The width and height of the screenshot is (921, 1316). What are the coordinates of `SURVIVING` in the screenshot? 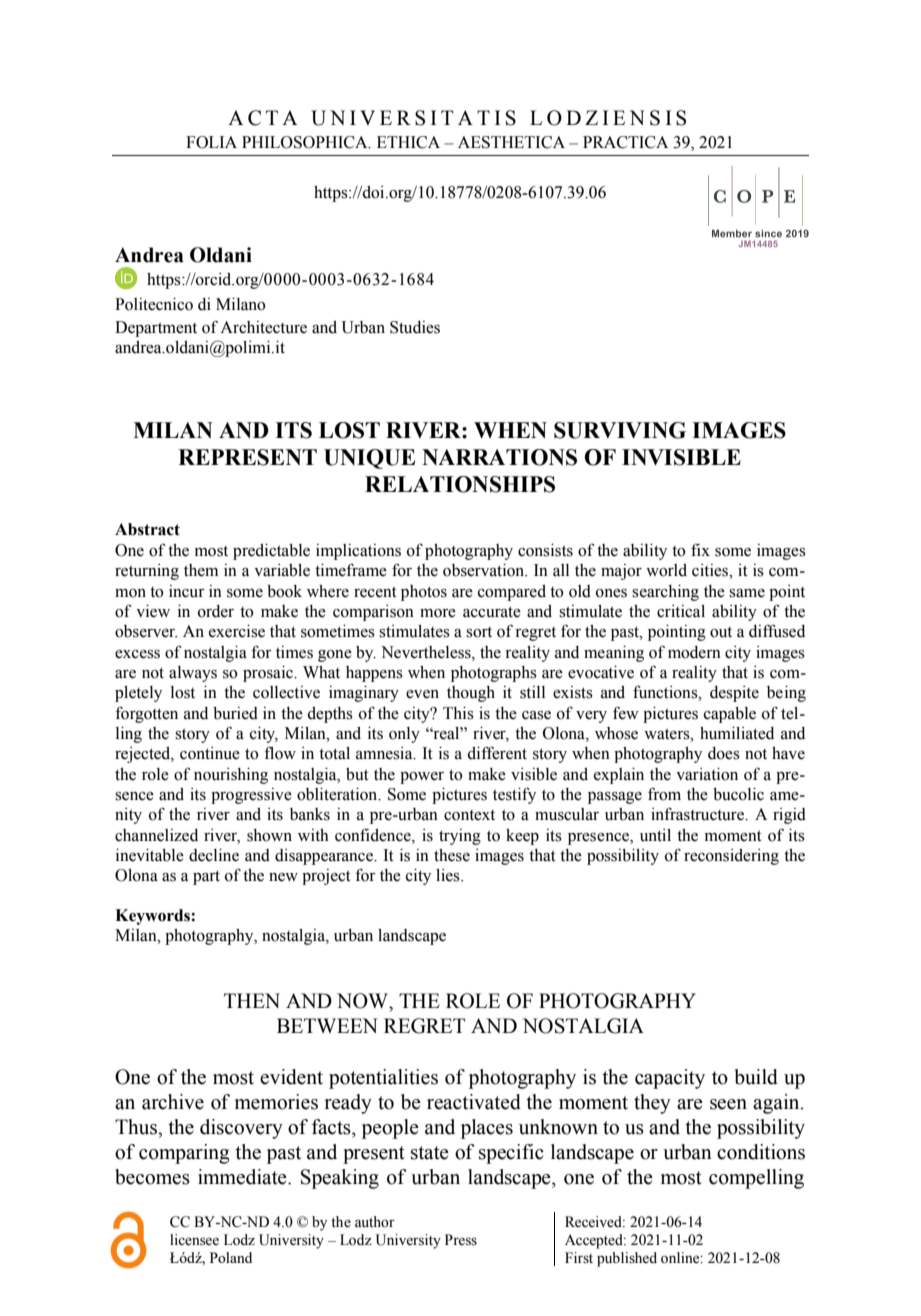 It's located at (620, 430).
